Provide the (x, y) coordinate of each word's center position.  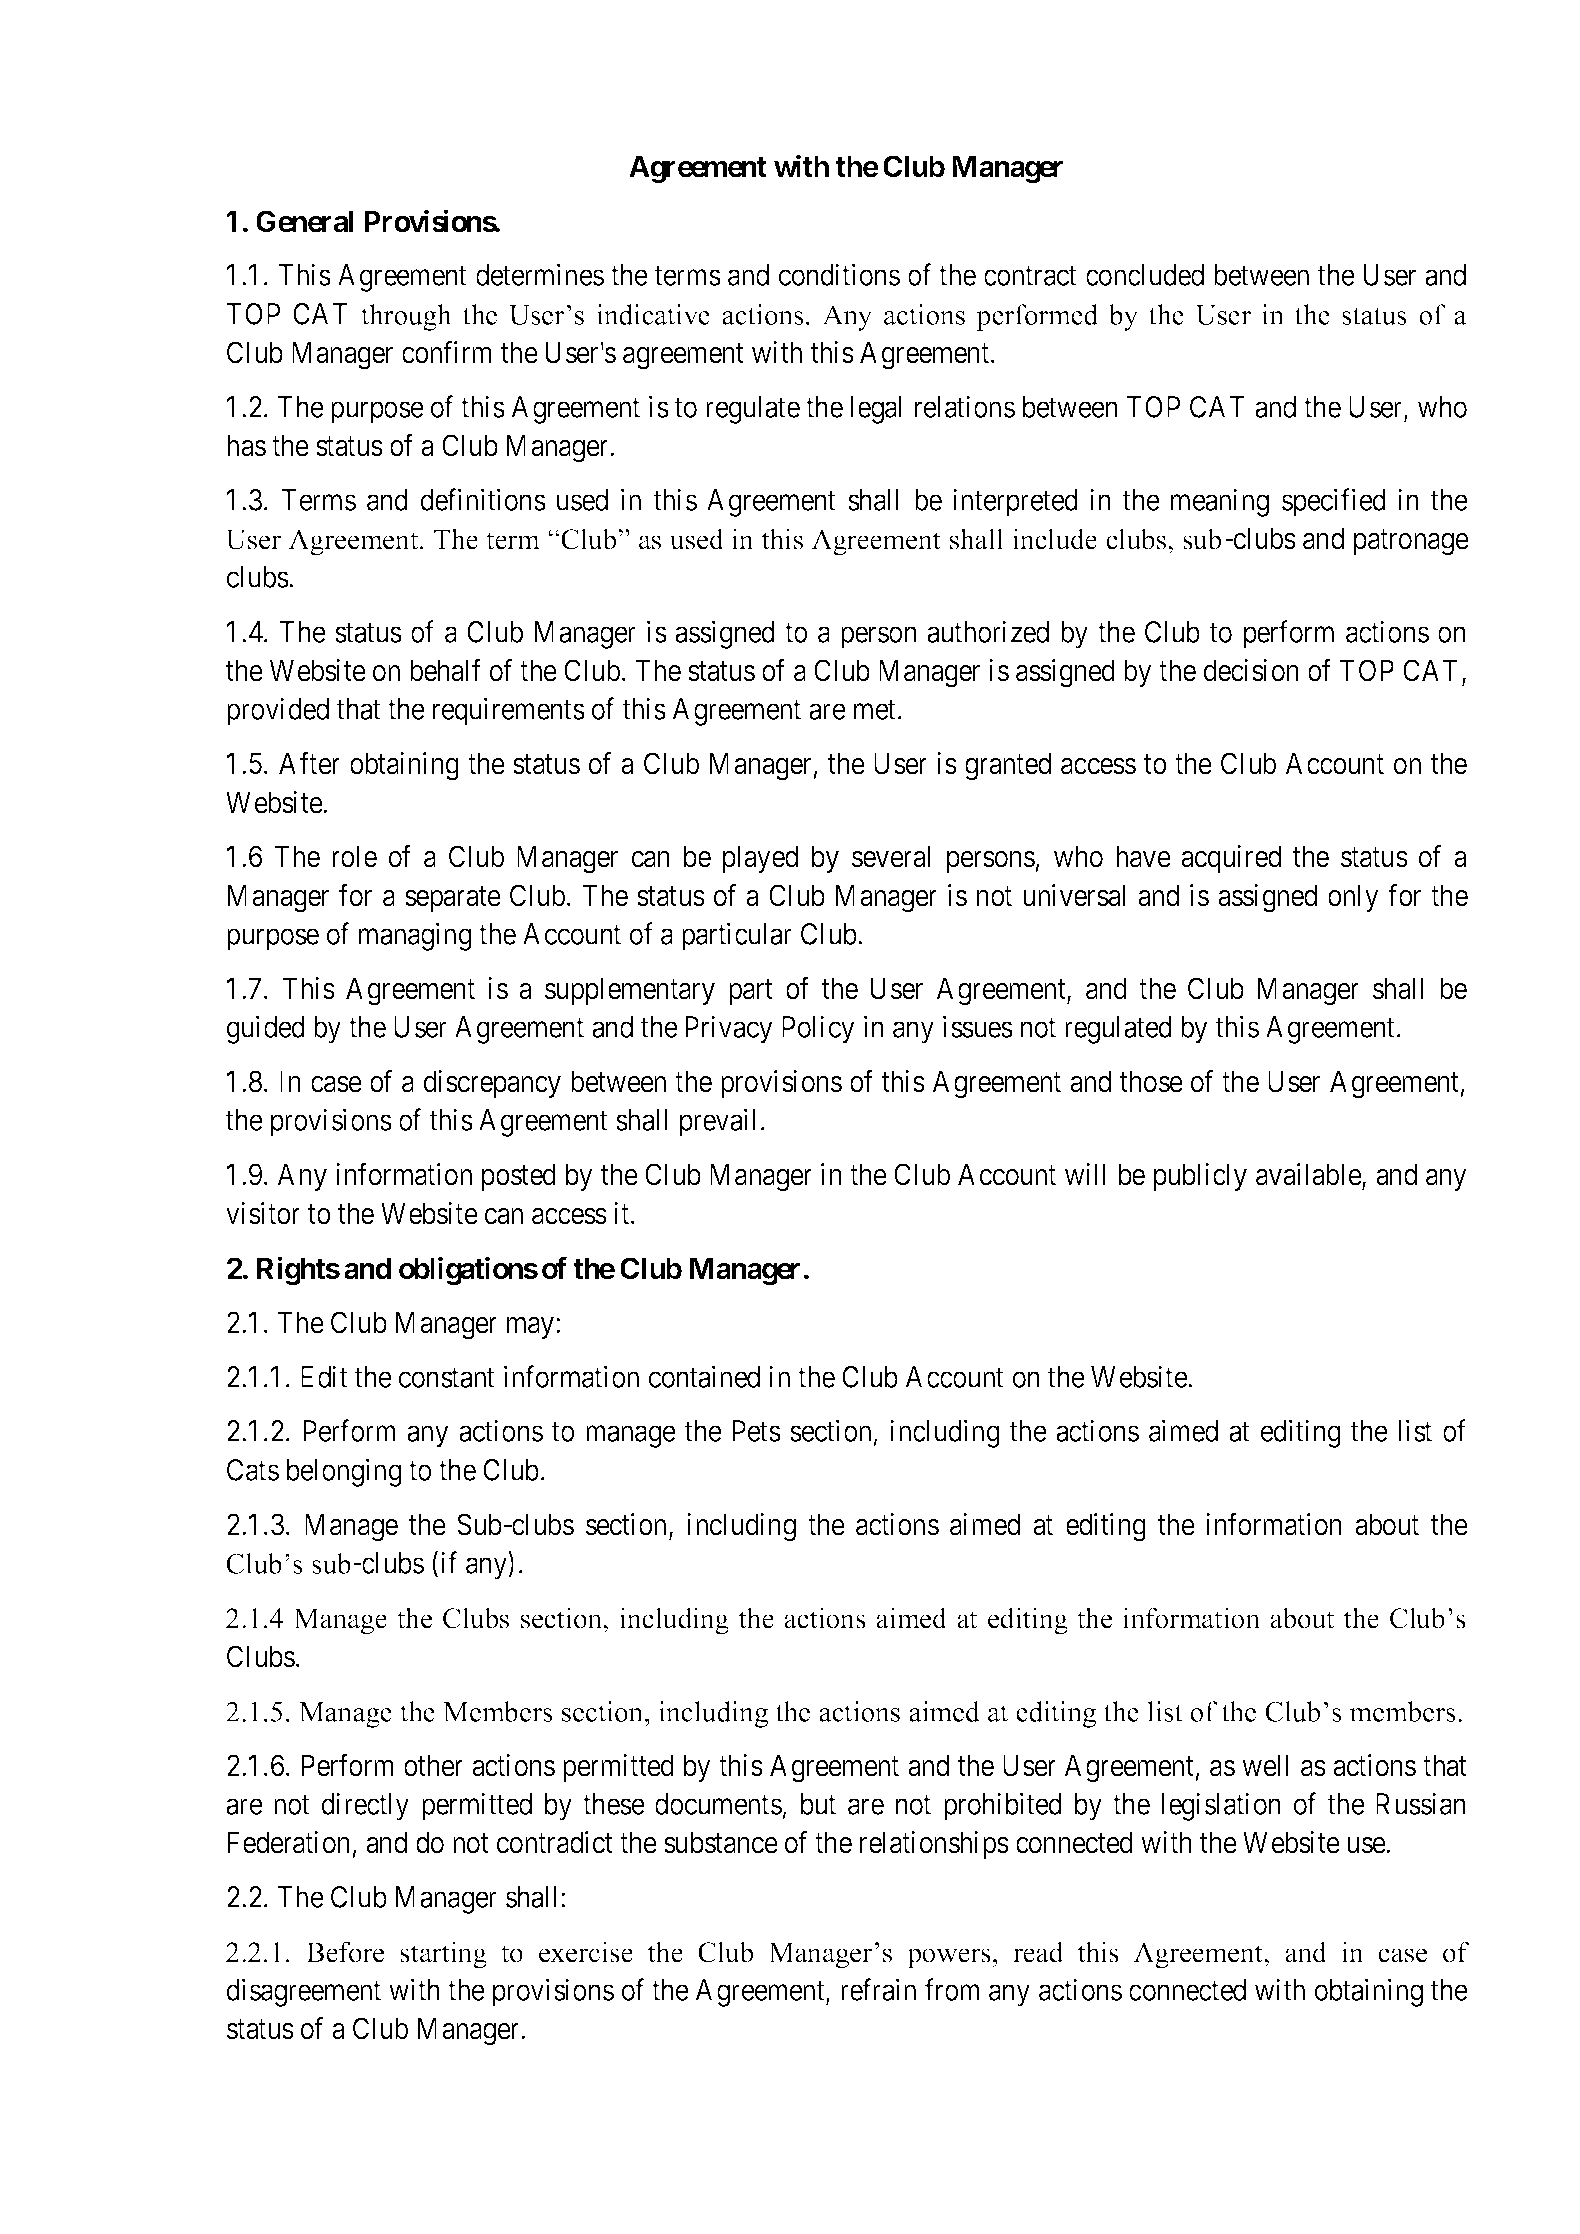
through (406, 317)
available (1309, 1174)
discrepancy (492, 1084)
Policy (818, 1029)
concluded (1145, 275)
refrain (878, 1989)
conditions (839, 275)
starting (443, 1955)
